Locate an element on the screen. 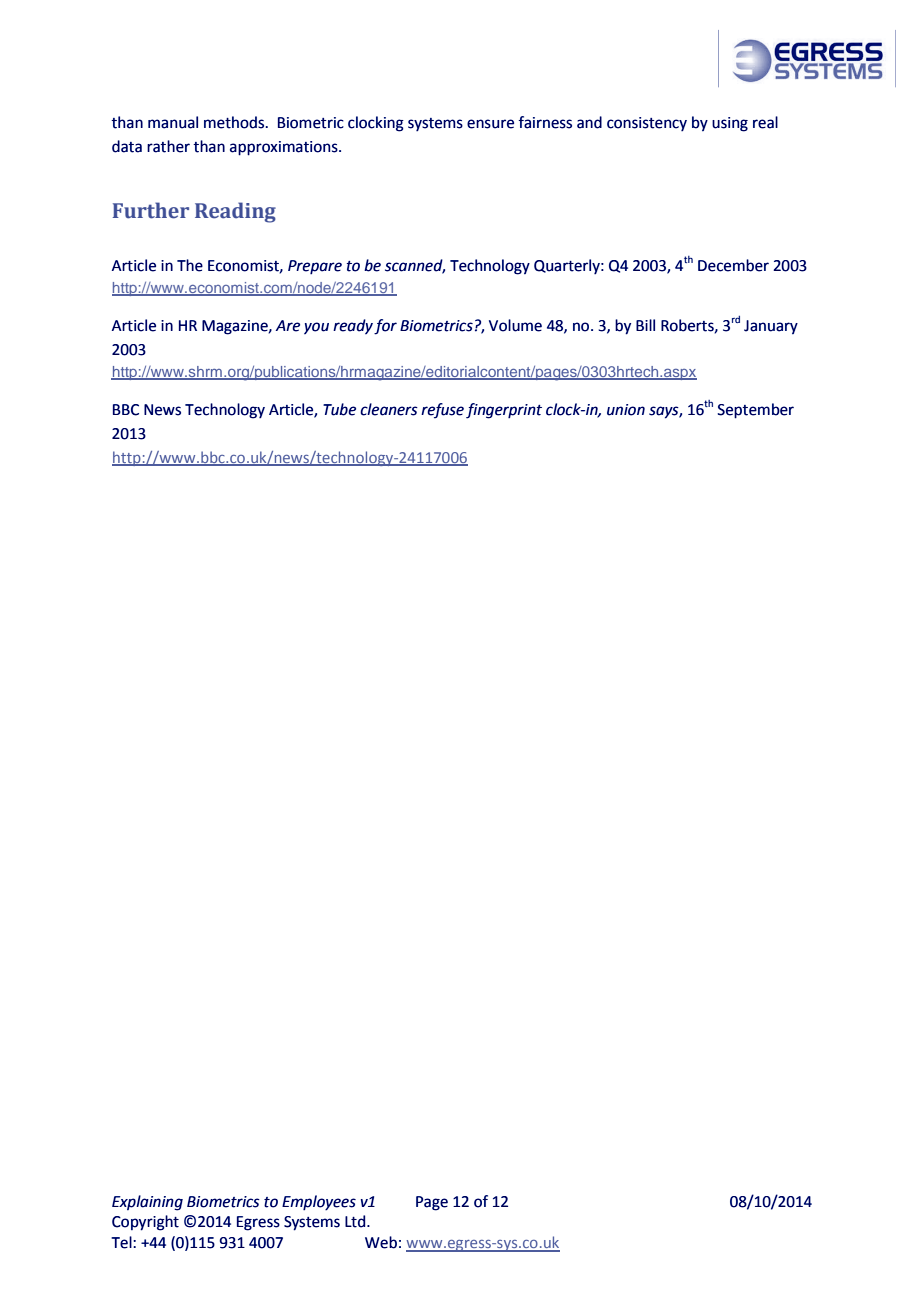 Image resolution: width=924 pixels, height=1308 pixels. union is located at coordinates (626, 410).
